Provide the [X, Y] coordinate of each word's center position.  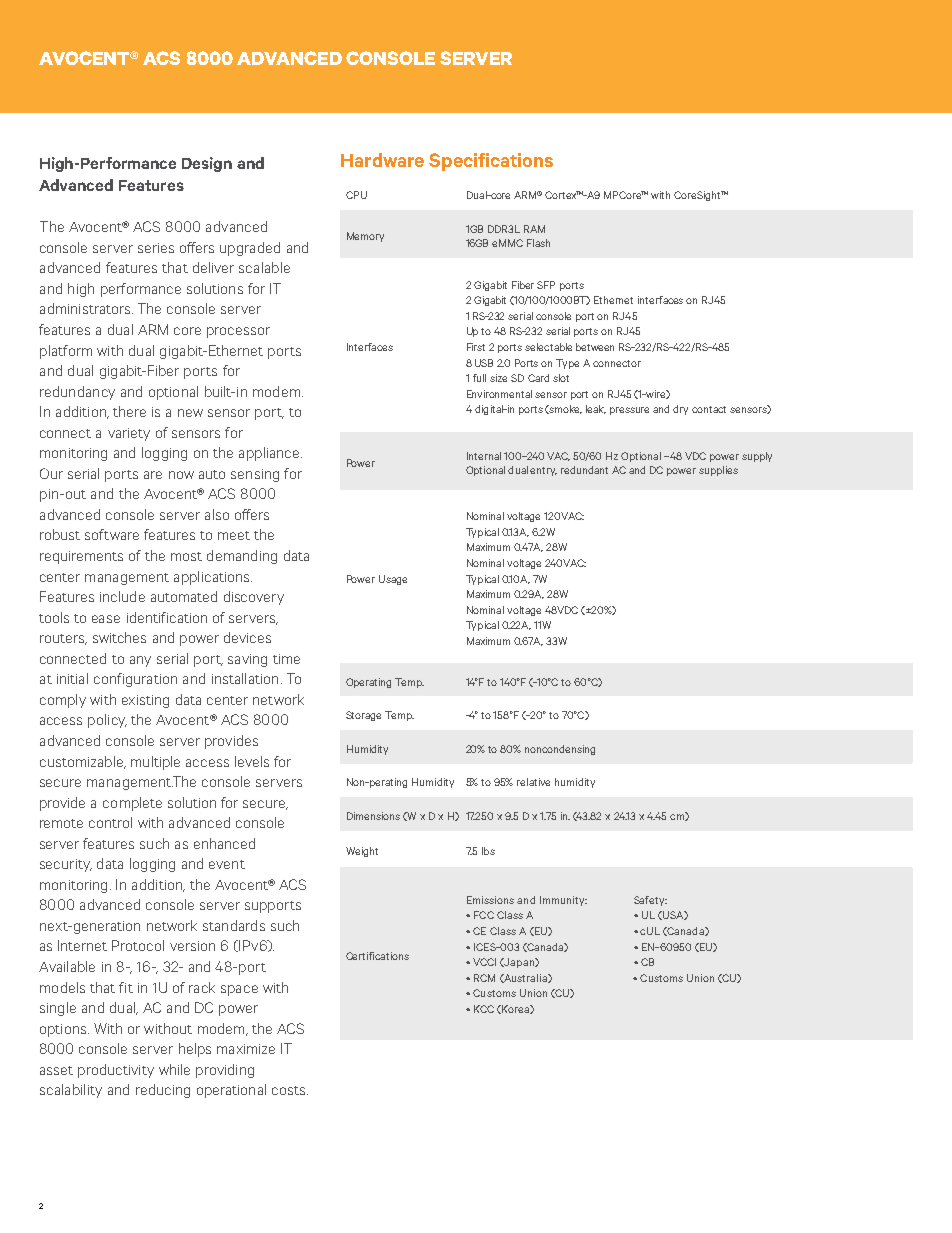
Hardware [382, 160]
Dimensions [373, 816]
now [181, 475]
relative [533, 782]
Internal [484, 456]
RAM [534, 229]
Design [207, 164]
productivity [116, 1071]
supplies [718, 471]
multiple [155, 763]
